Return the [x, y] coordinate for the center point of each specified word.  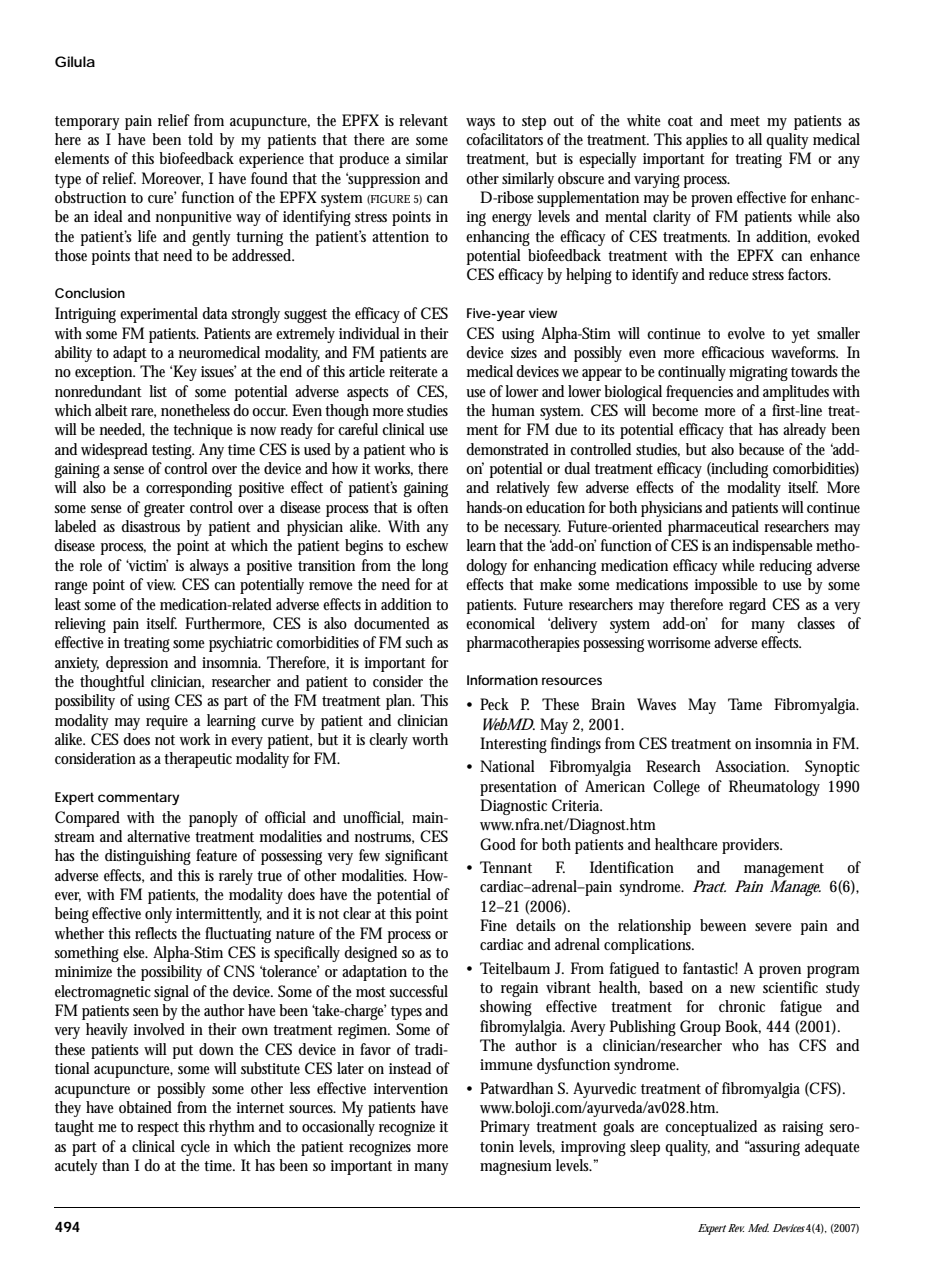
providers [752, 846]
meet [745, 121]
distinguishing [148, 857]
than [115, 1165]
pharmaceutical [713, 528]
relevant [423, 120]
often [432, 507]
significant [416, 857]
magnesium [516, 1167]
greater [164, 510]
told [200, 139]
